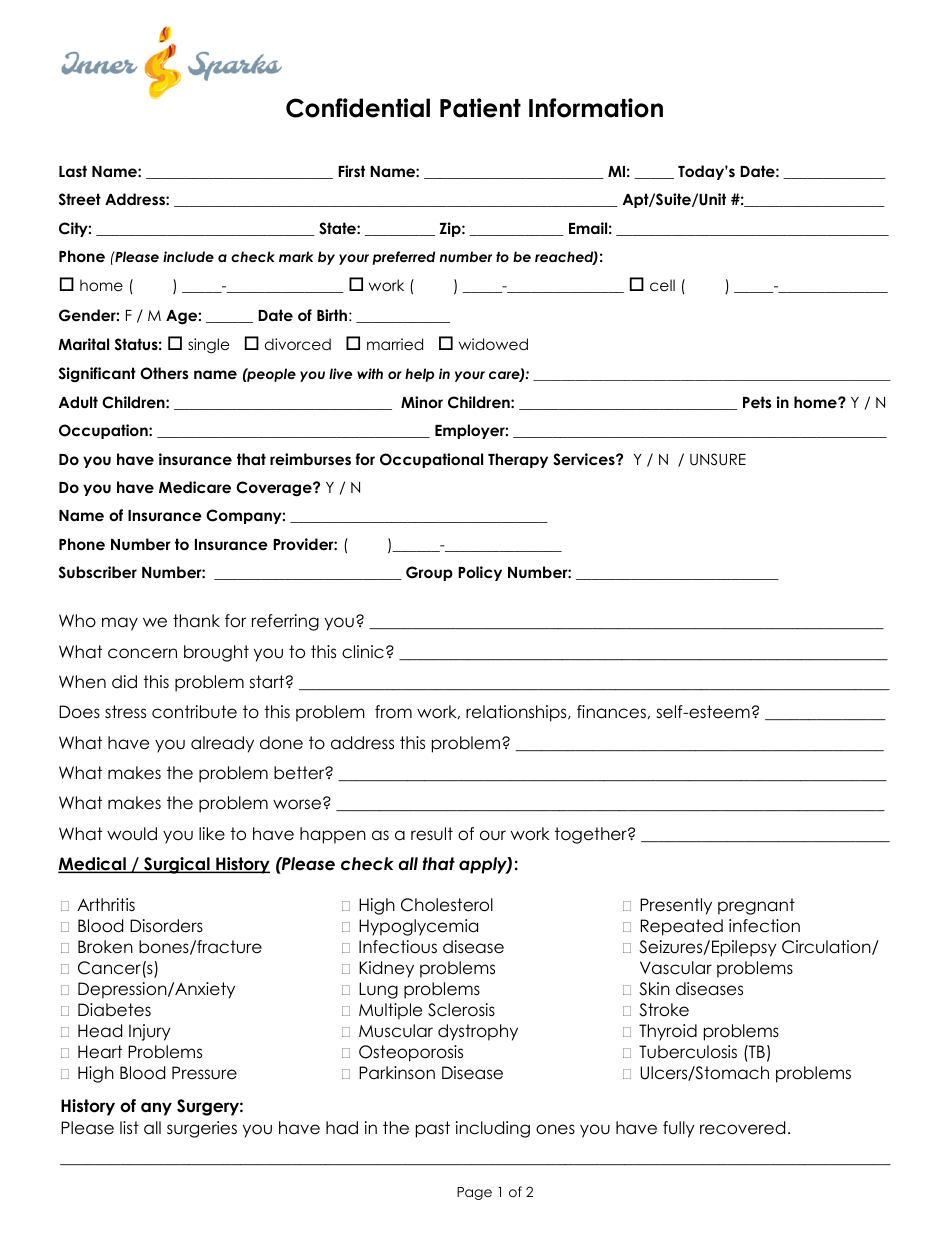  Describe the element at coordinates (518, 460) in the page. I see `Therapy` at that location.
